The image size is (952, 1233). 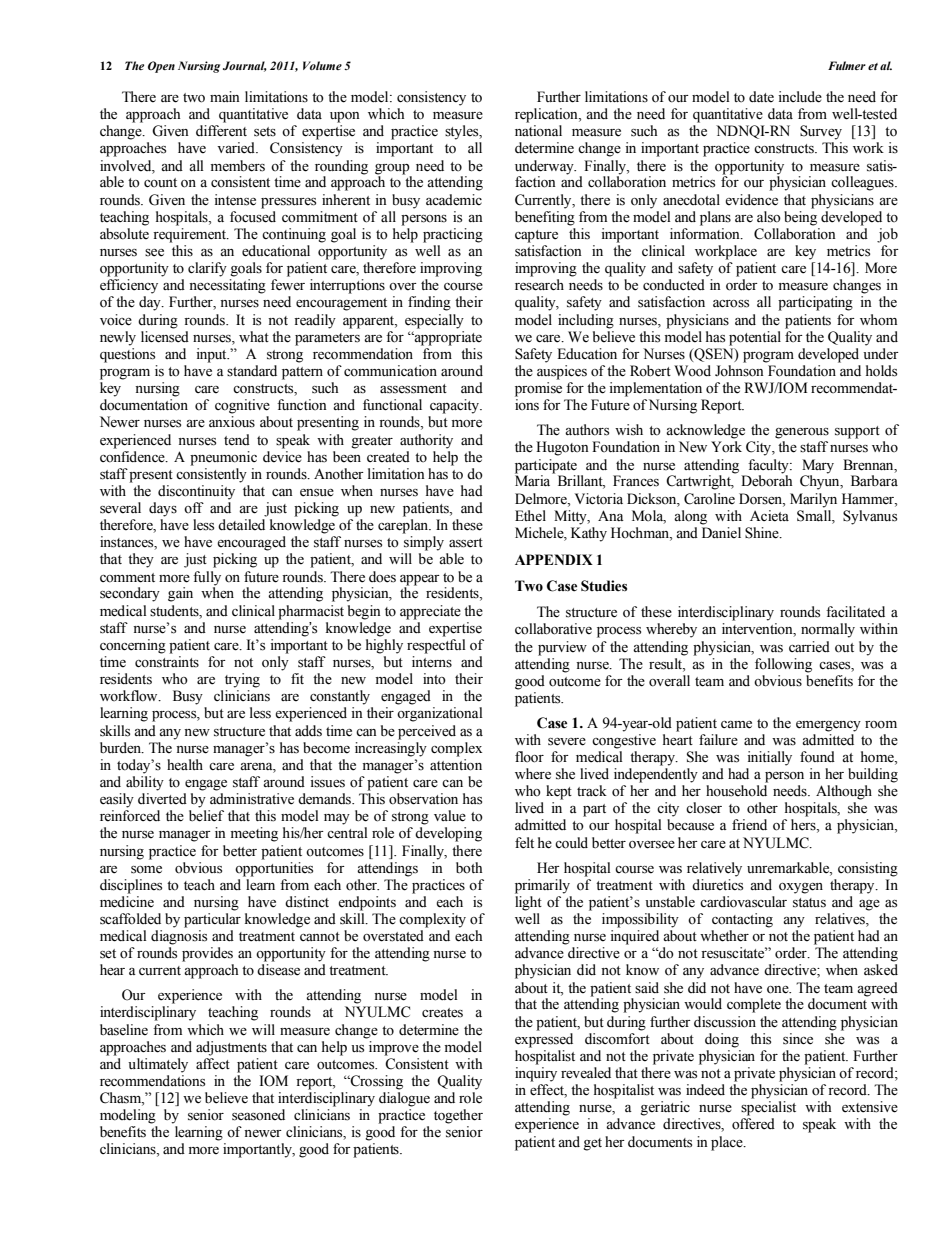 What do you see at coordinates (800, 97) in the document?
I see `include` at bounding box center [800, 97].
